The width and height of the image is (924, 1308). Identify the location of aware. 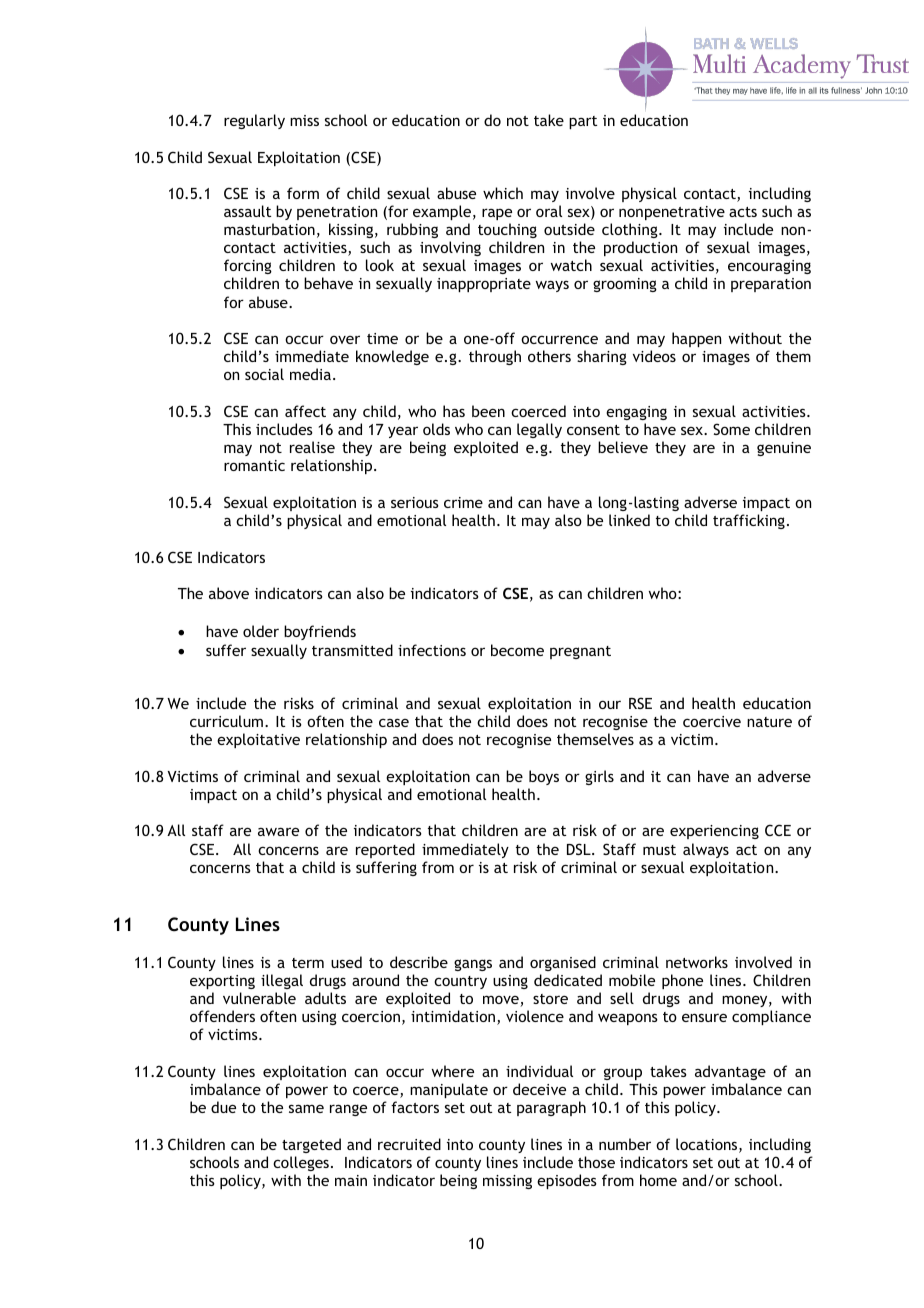
(278, 831).
